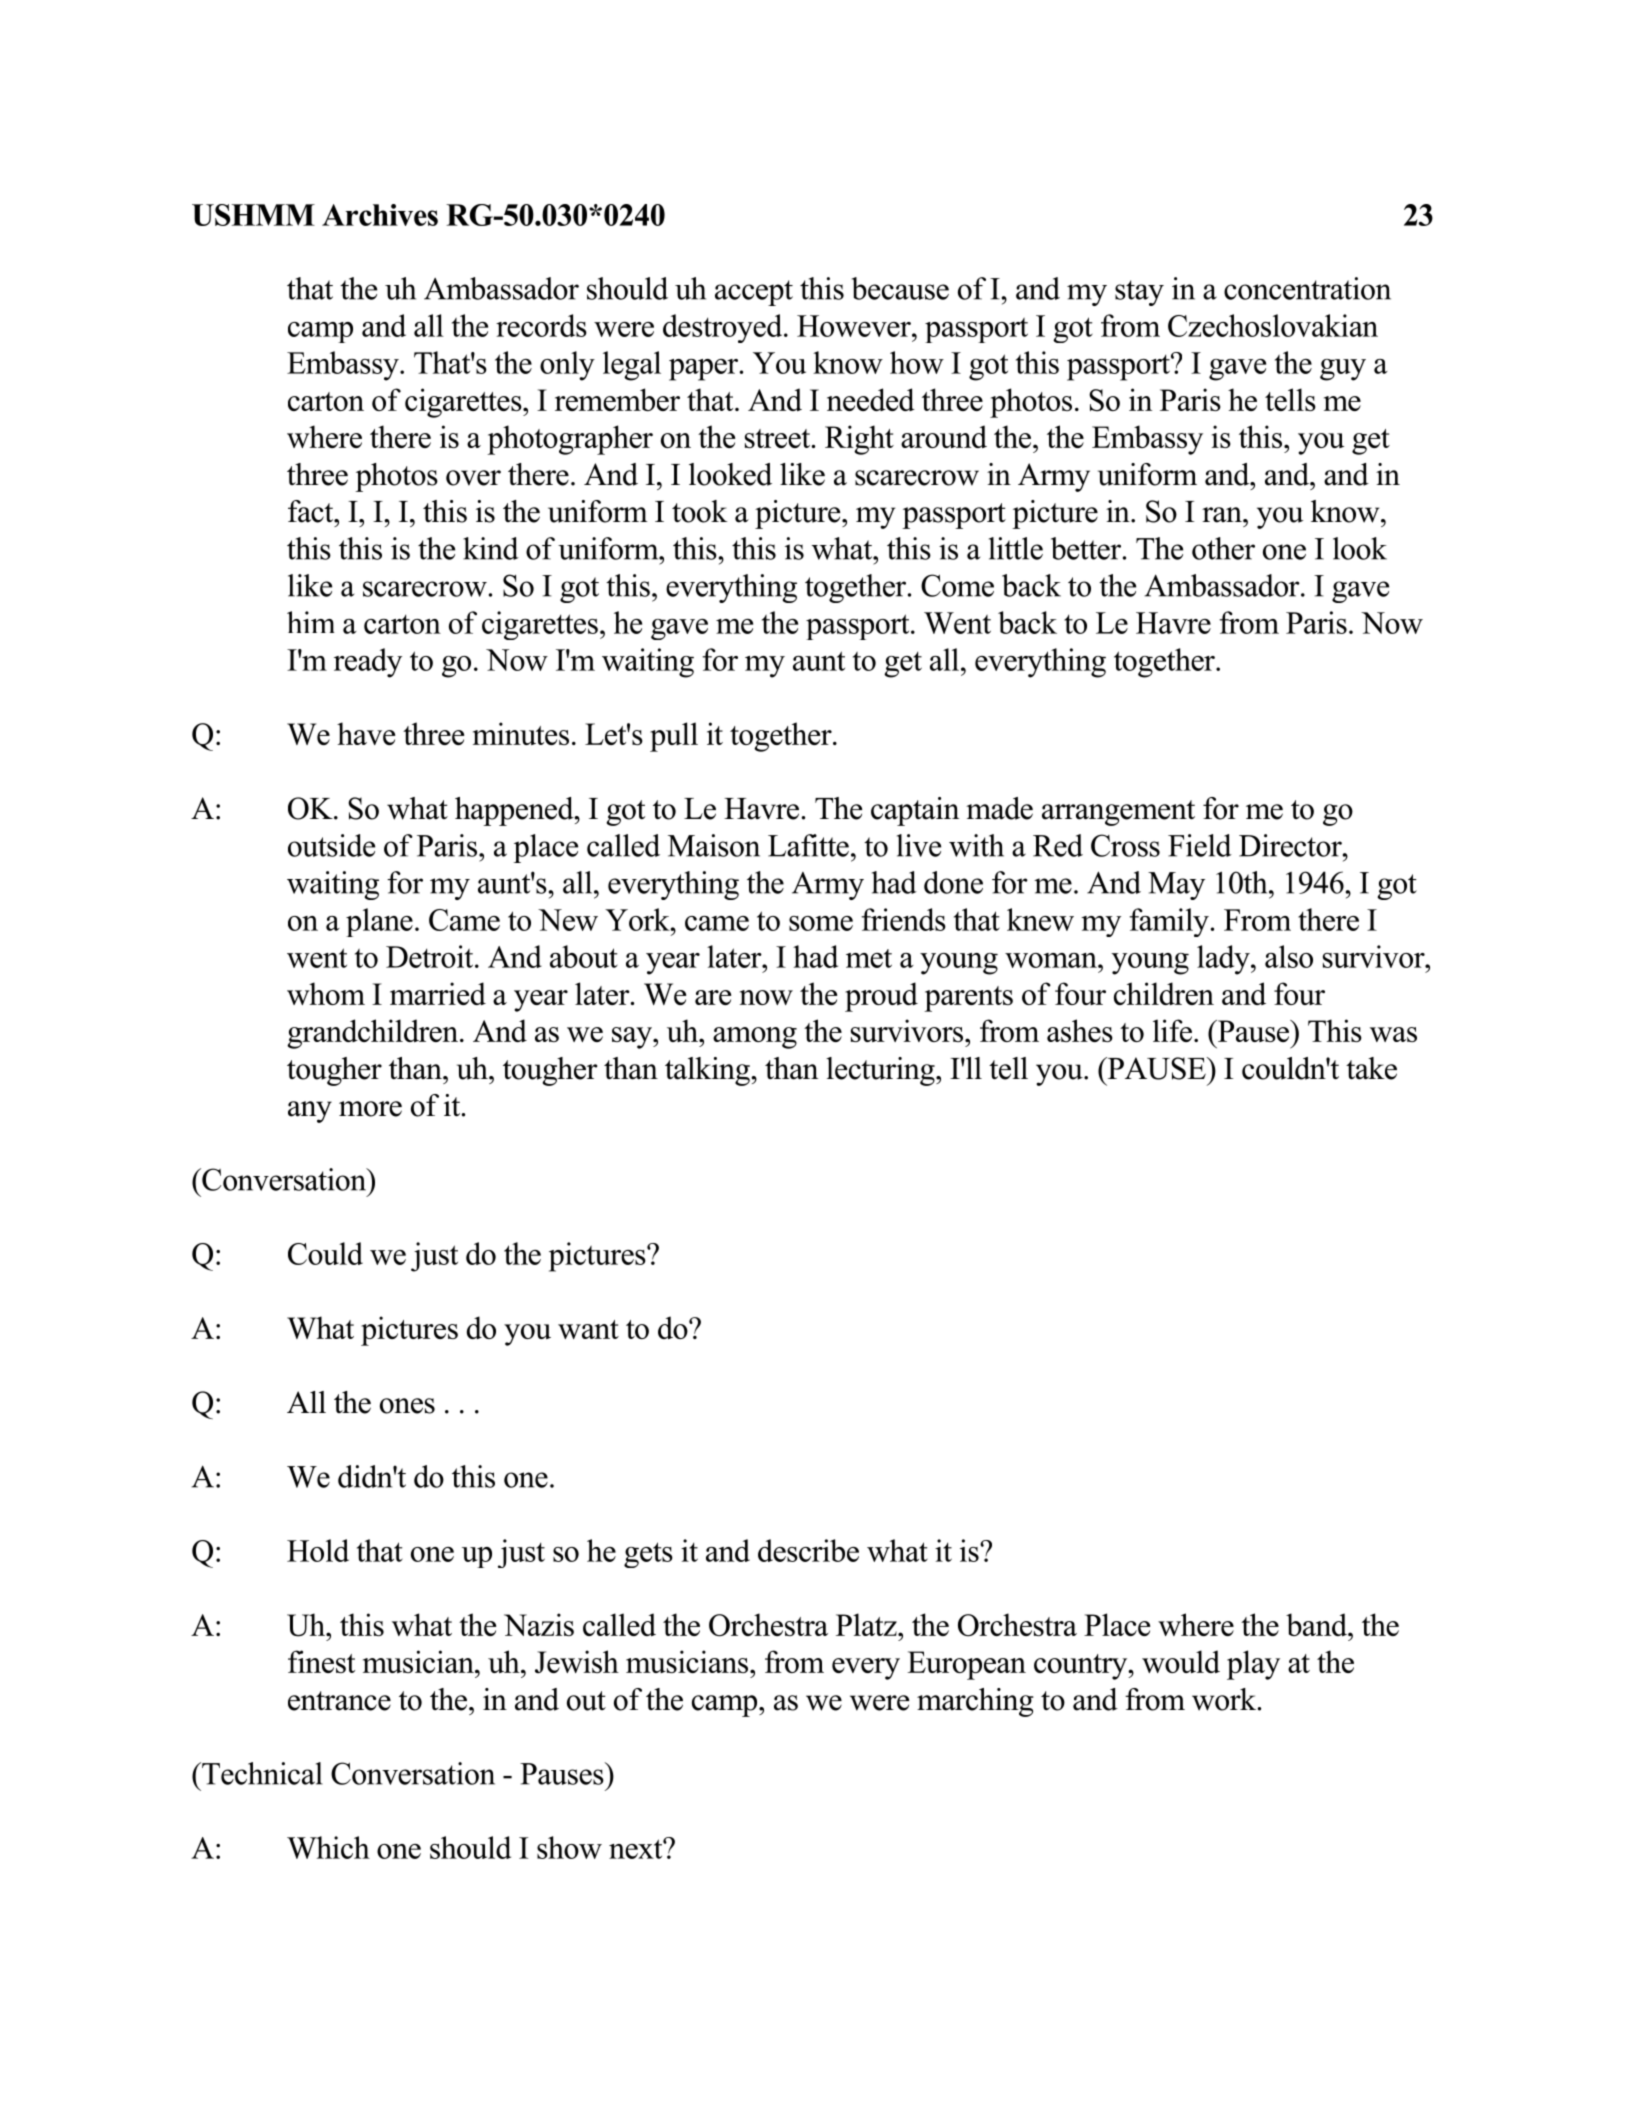  Describe the element at coordinates (438, 993) in the page. I see `married` at that location.
